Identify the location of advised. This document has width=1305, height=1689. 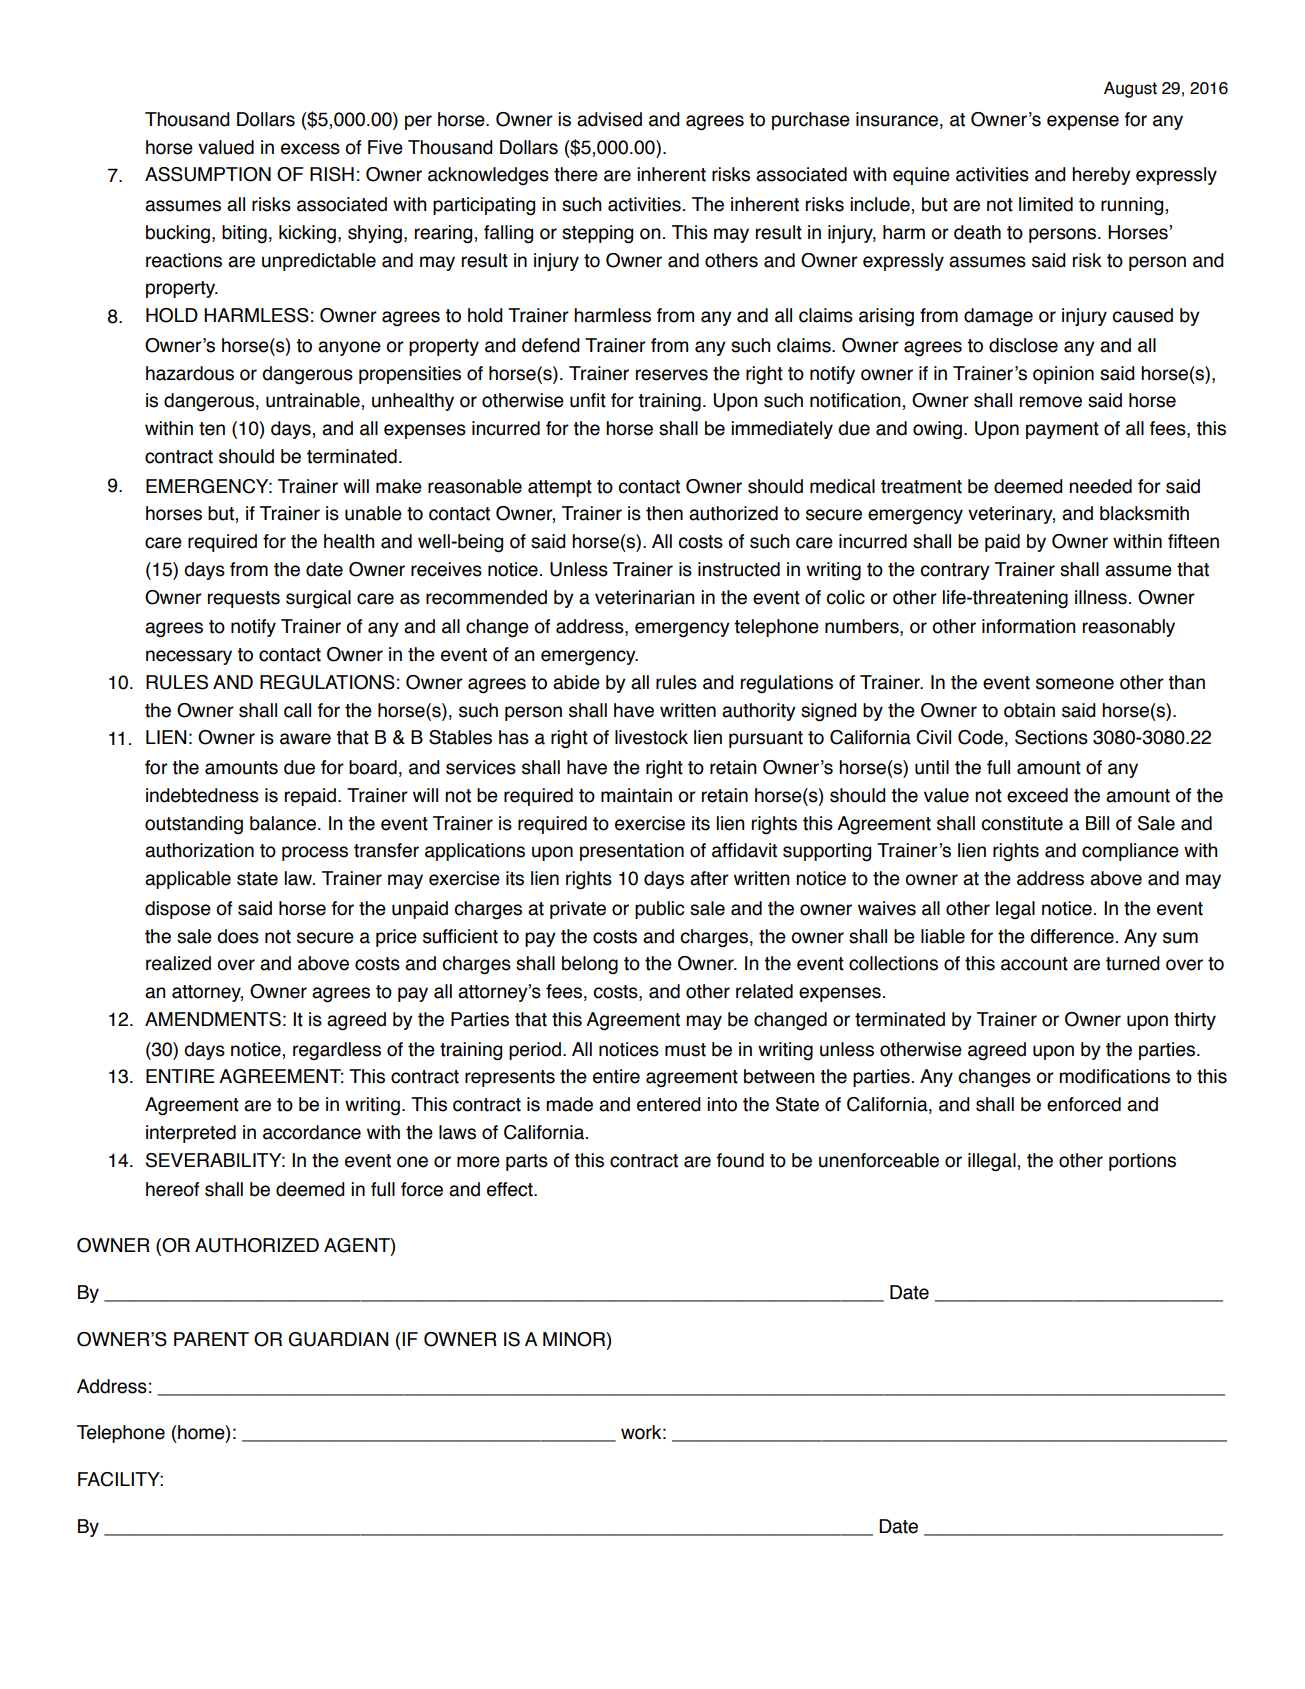
(609, 119).
